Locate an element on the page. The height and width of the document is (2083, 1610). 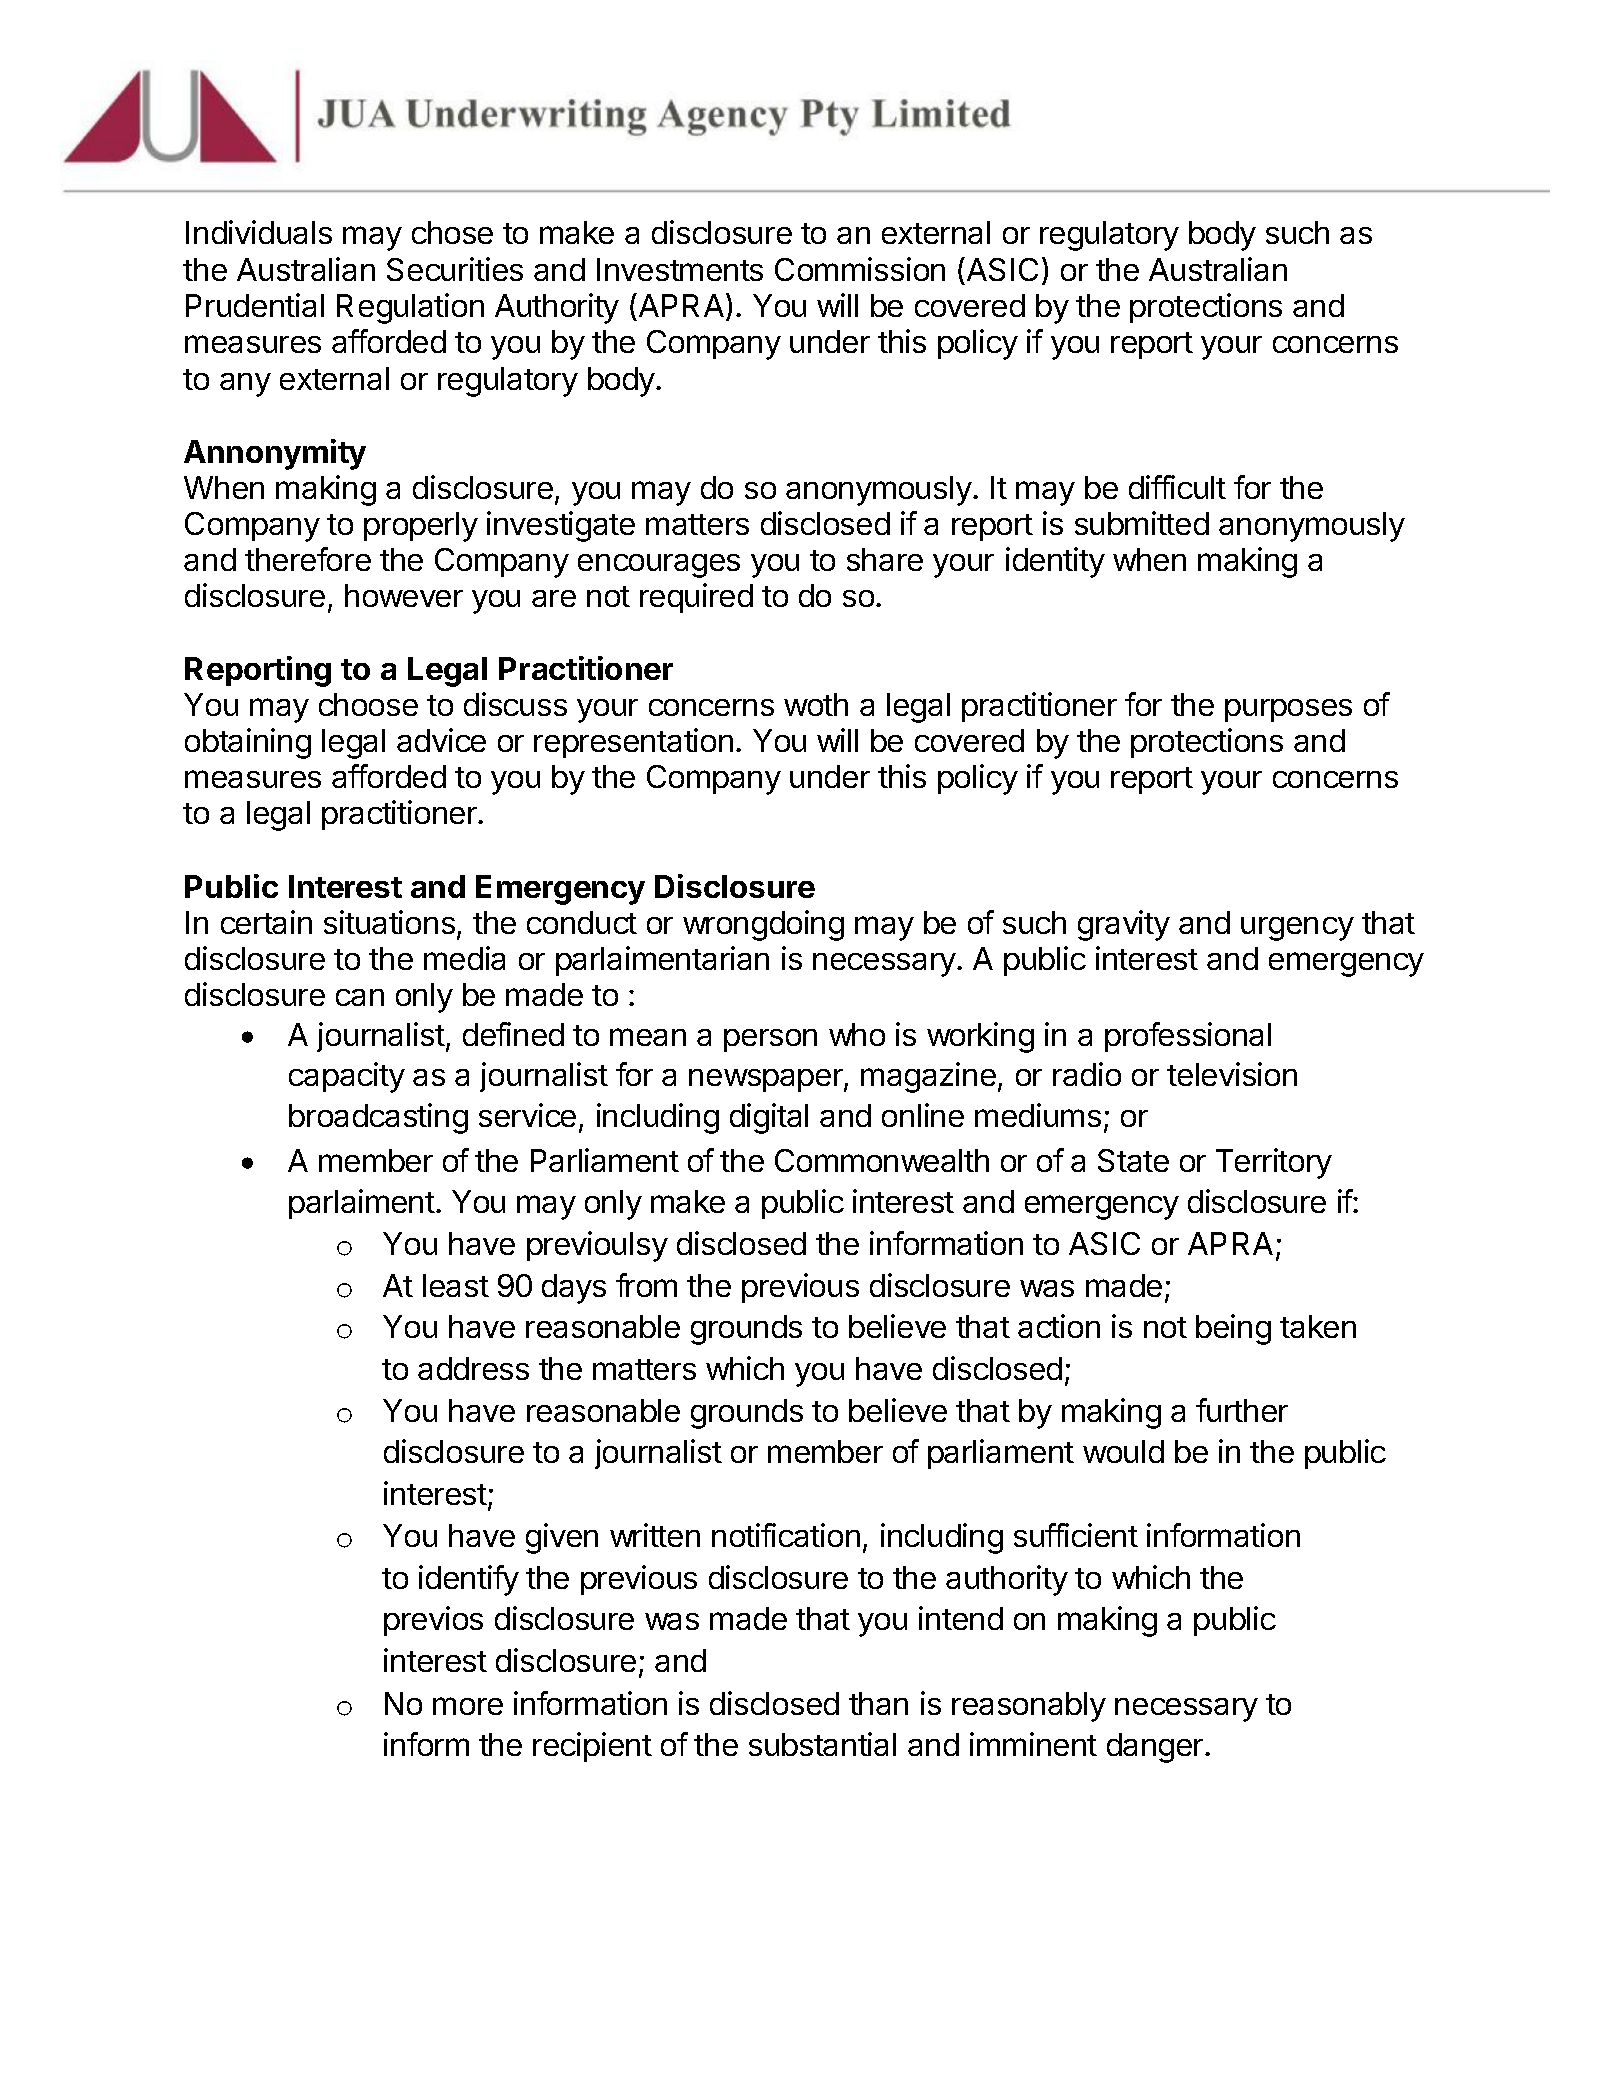
more is located at coordinates (468, 1706).
